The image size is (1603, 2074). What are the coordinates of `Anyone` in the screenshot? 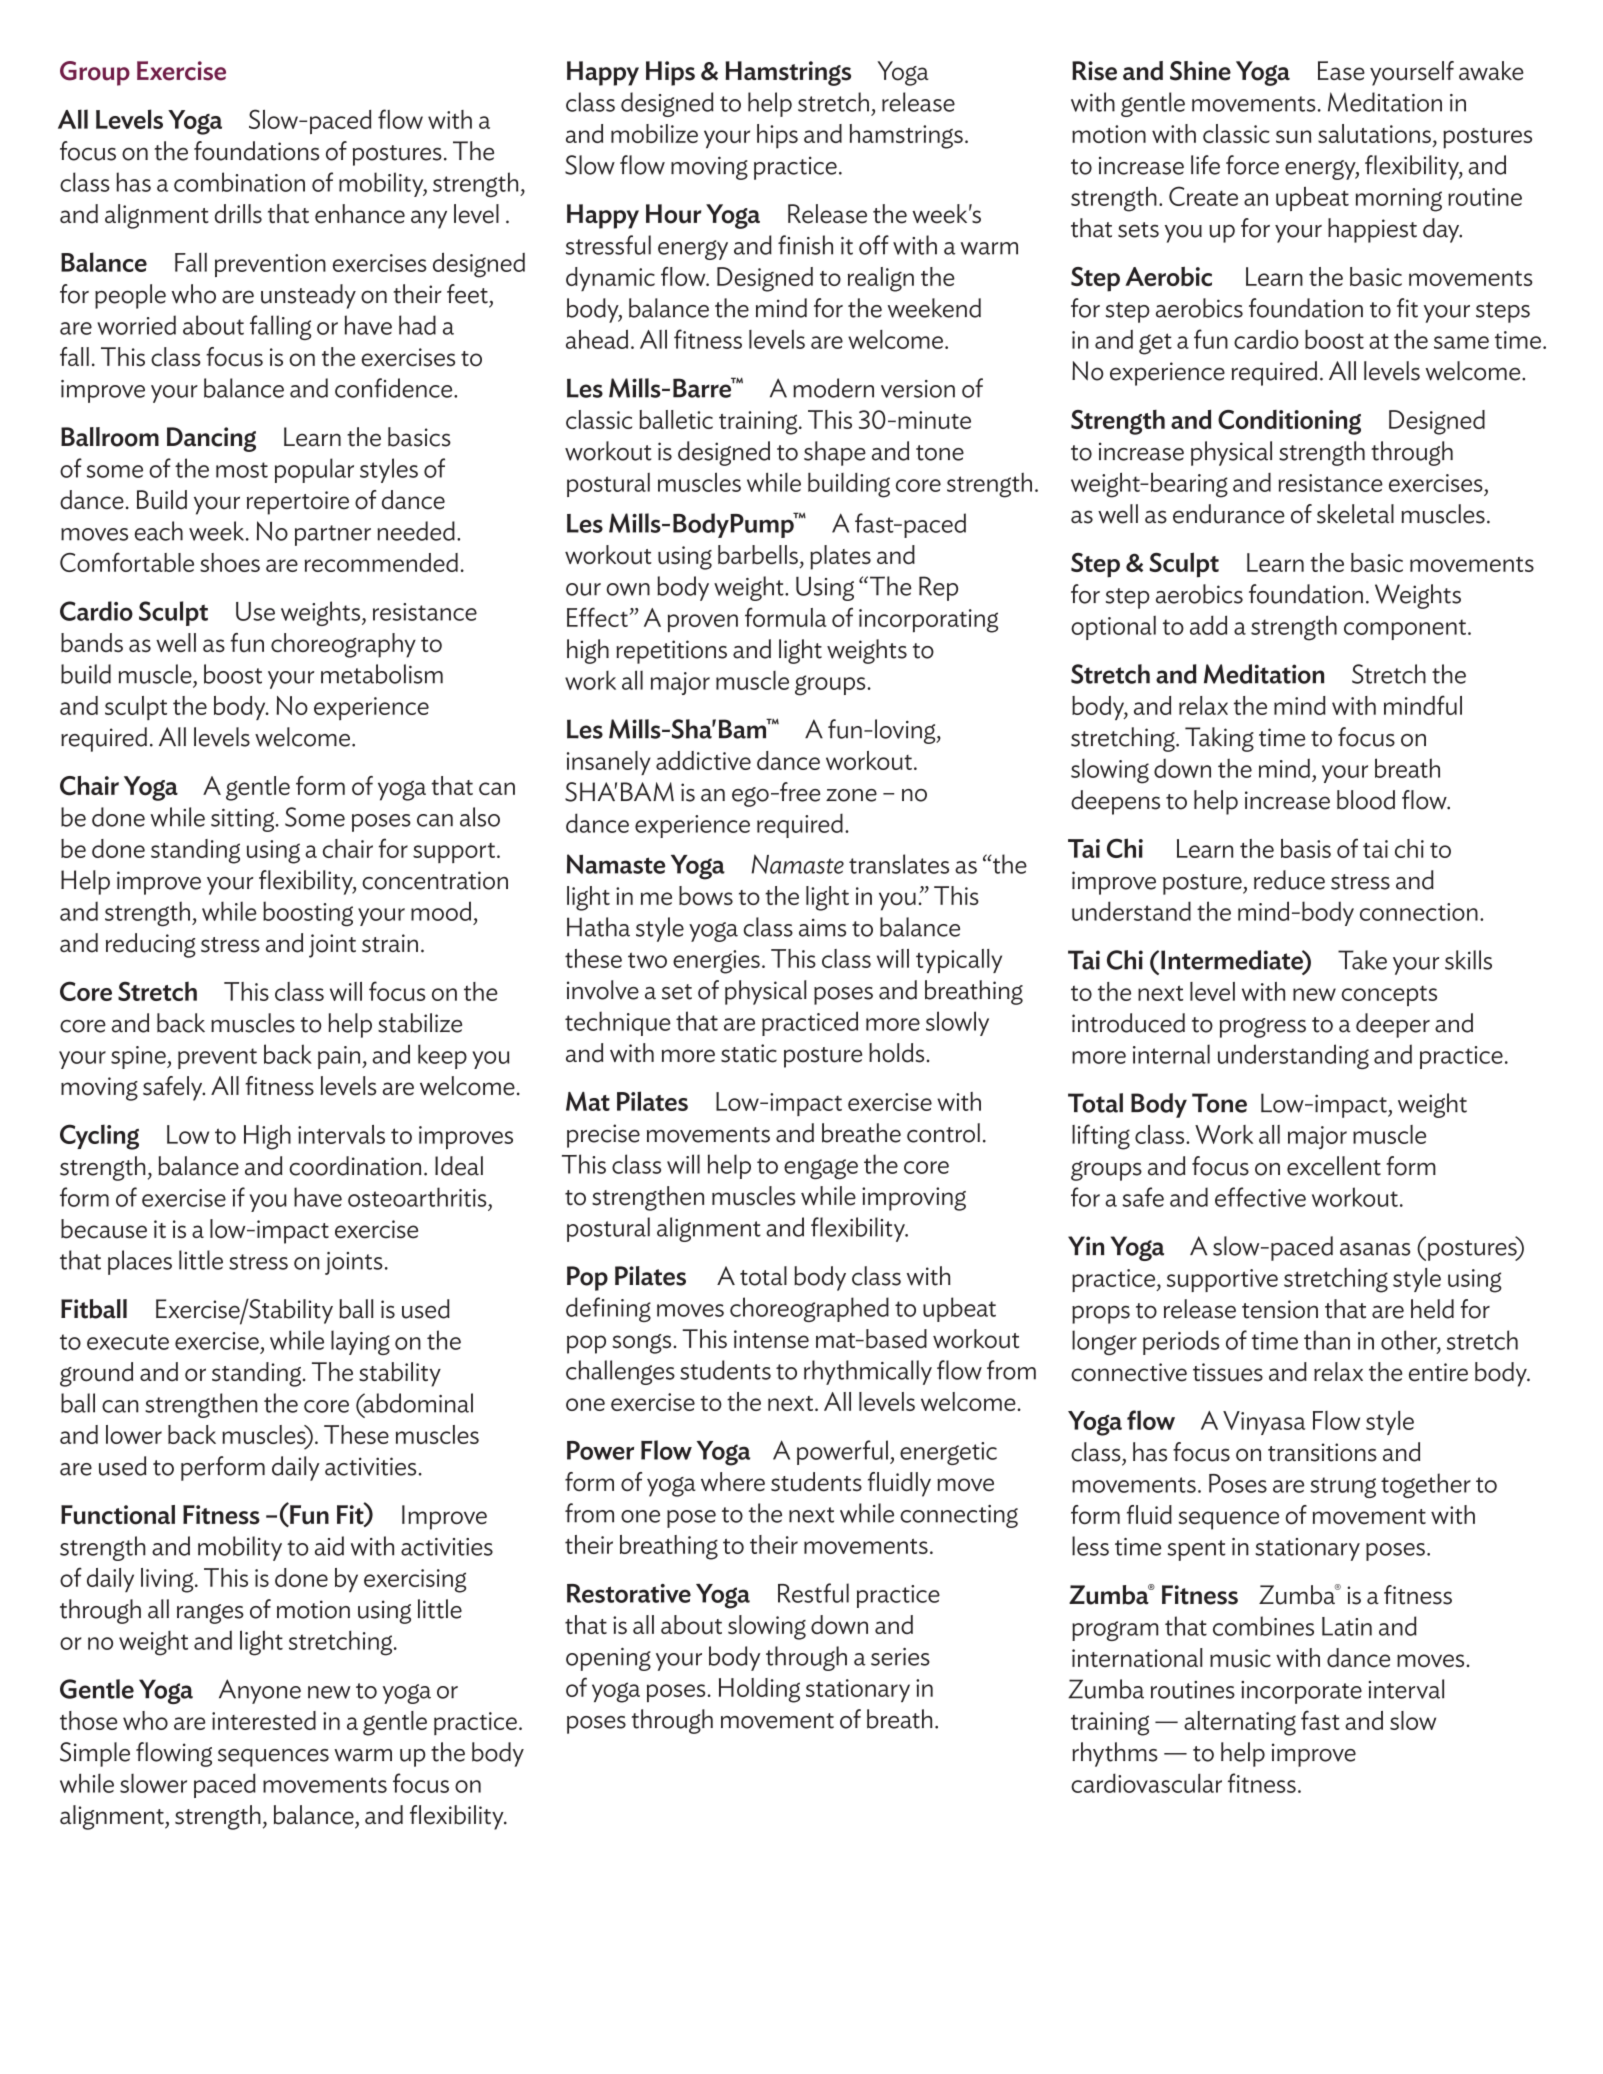 It's located at (260, 1691).
